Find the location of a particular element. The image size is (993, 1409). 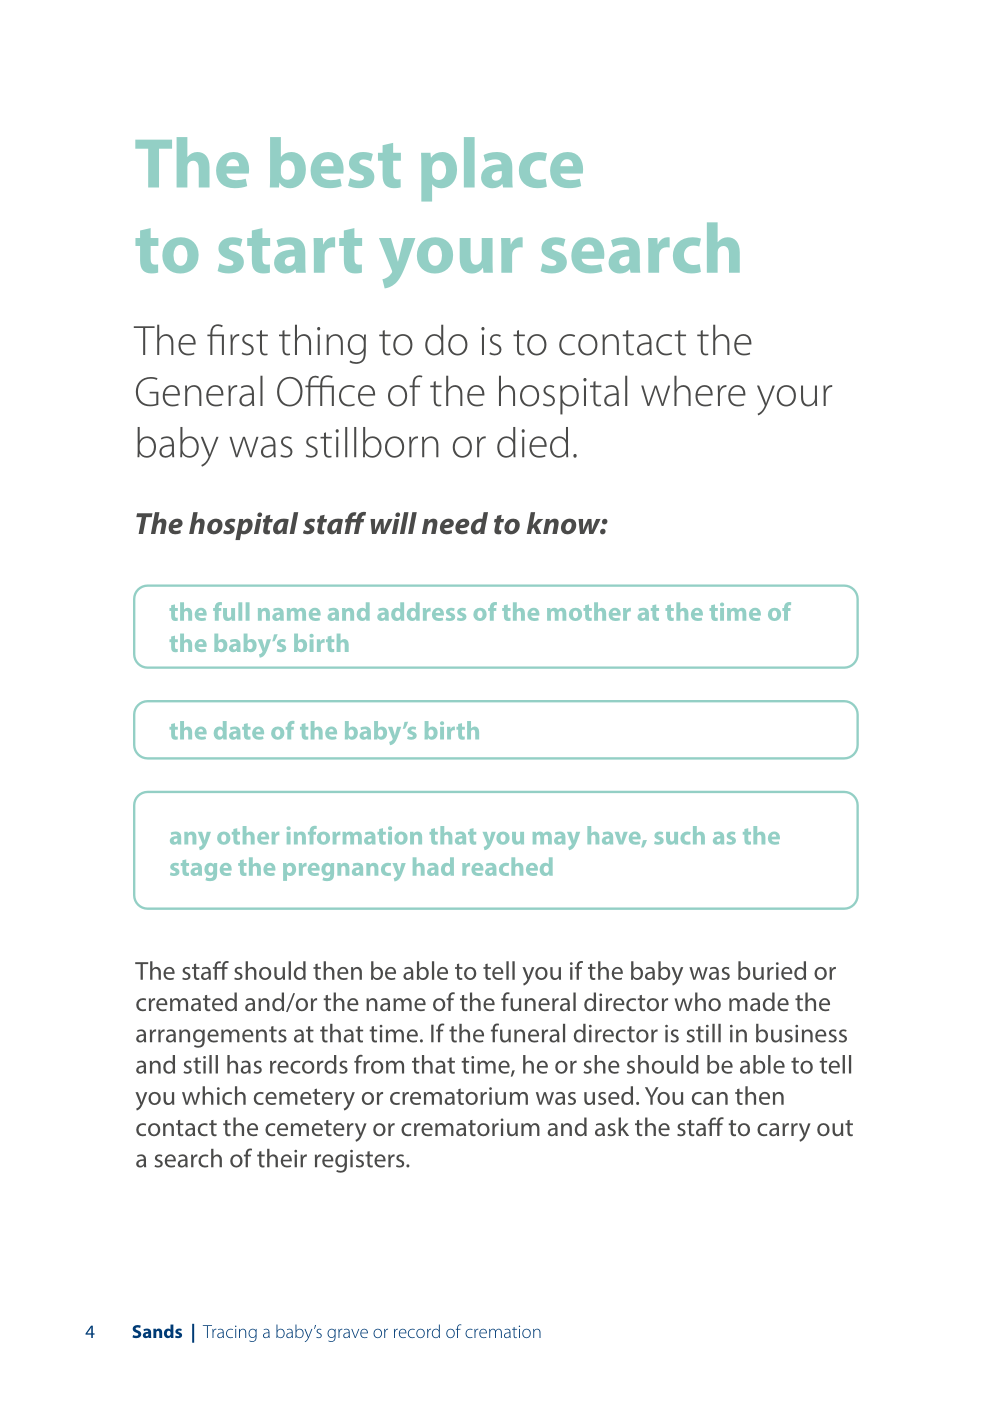

where is located at coordinates (693, 391).
